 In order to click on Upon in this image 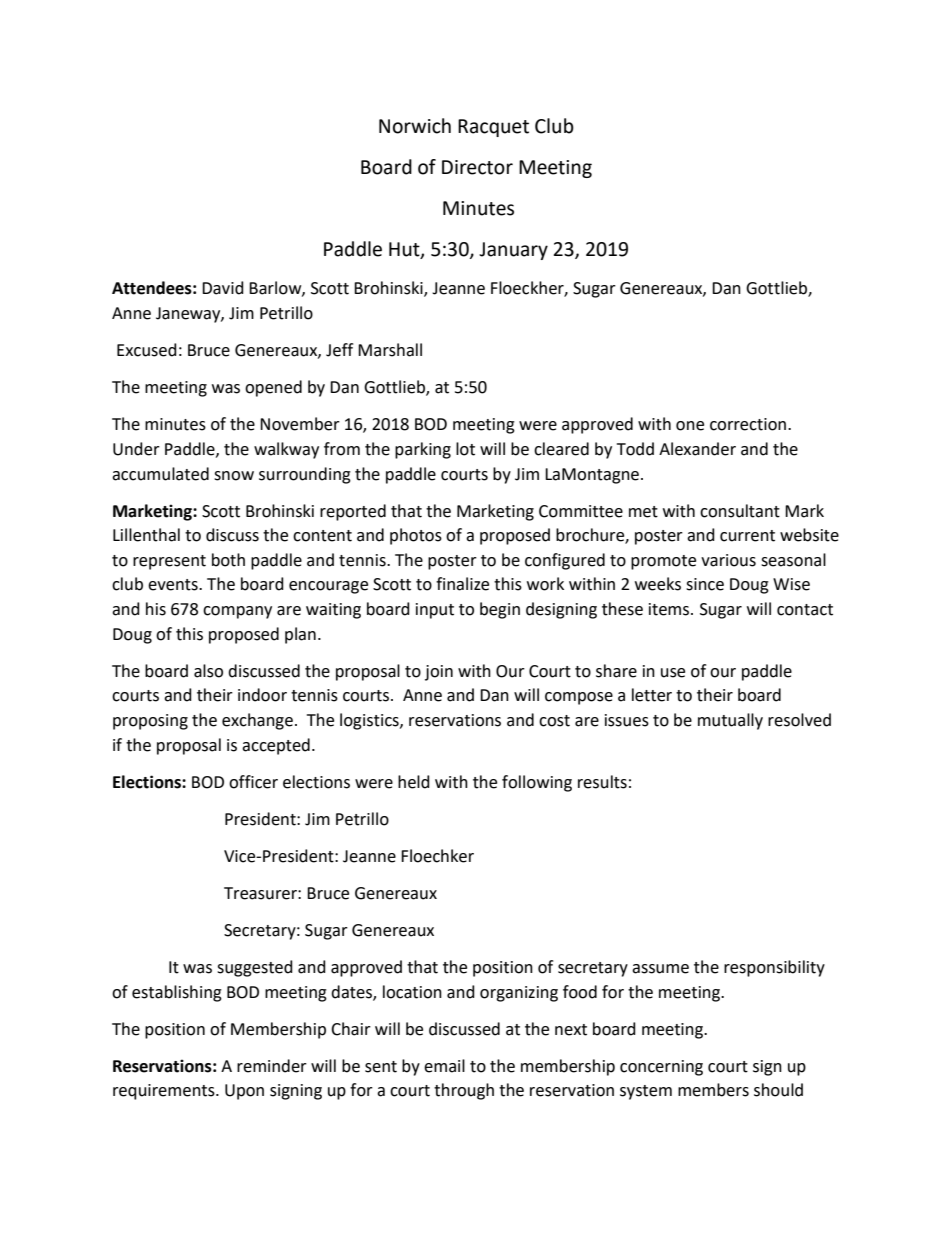, I will do `click(244, 1092)`.
